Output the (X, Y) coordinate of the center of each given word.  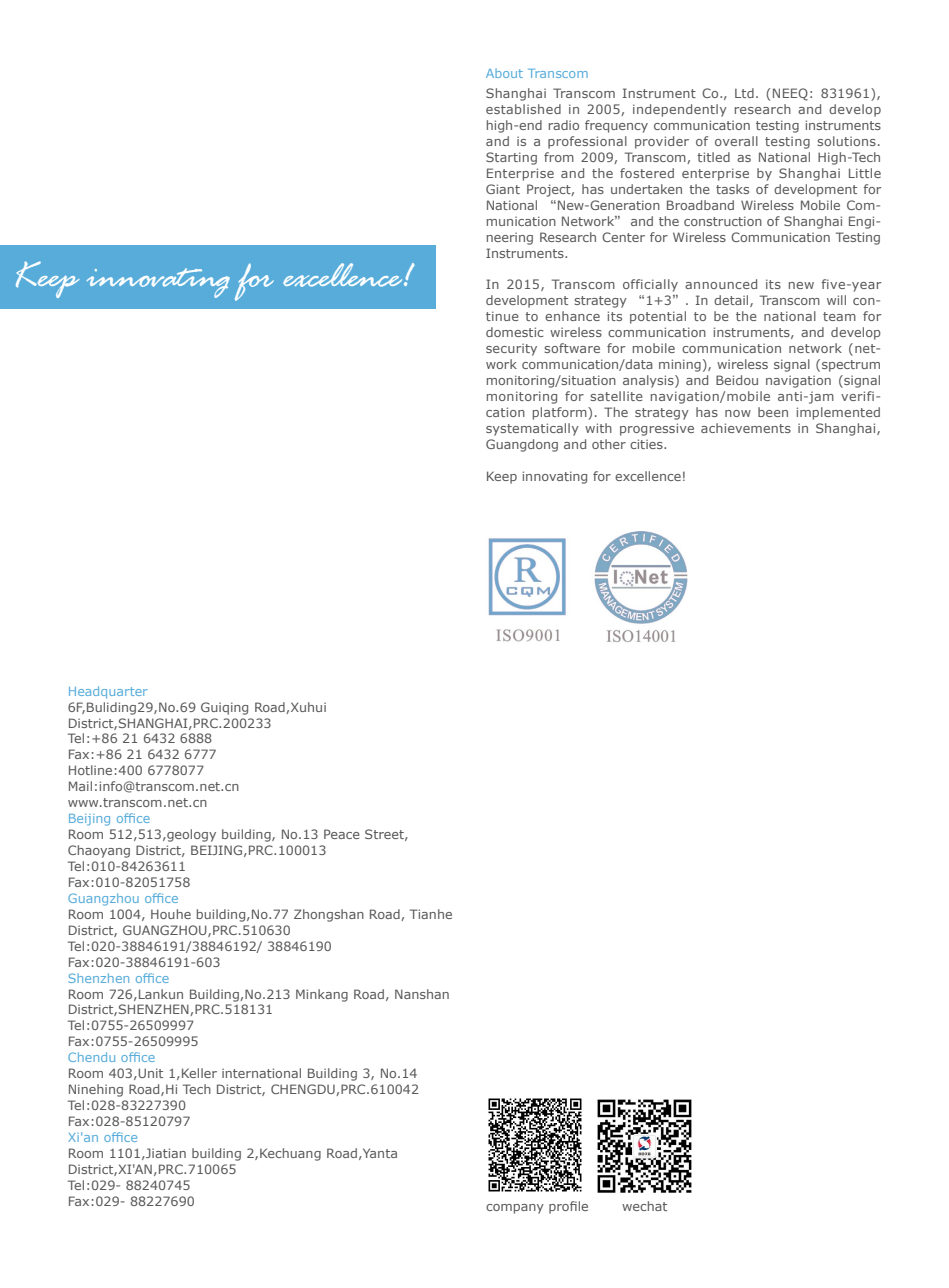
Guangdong (522, 445)
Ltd (744, 93)
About (504, 73)
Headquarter (108, 692)
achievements (746, 428)
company (515, 1209)
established (523, 109)
